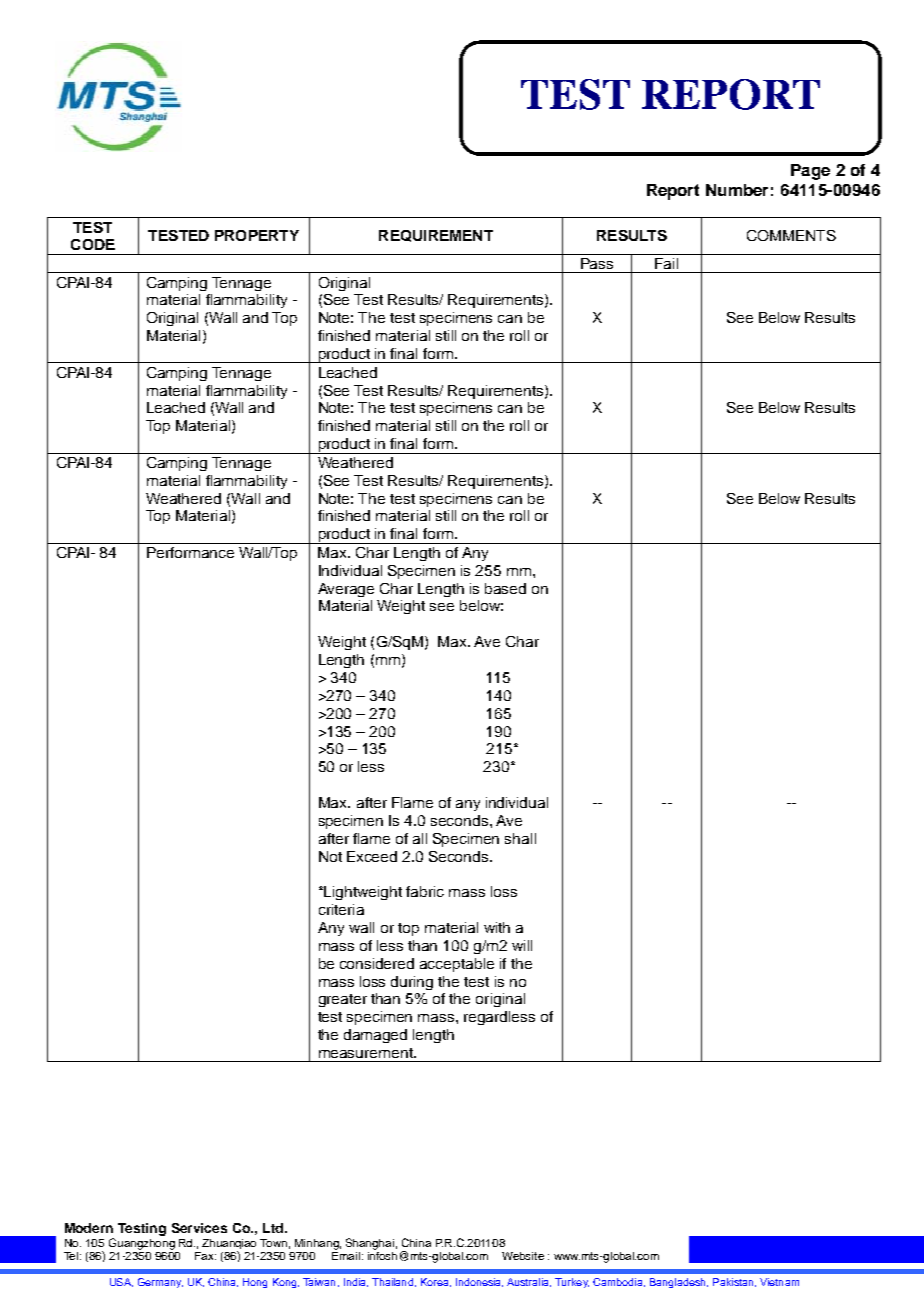  Describe the element at coordinates (160, 1283) in the page. I see `Germany` at that location.
